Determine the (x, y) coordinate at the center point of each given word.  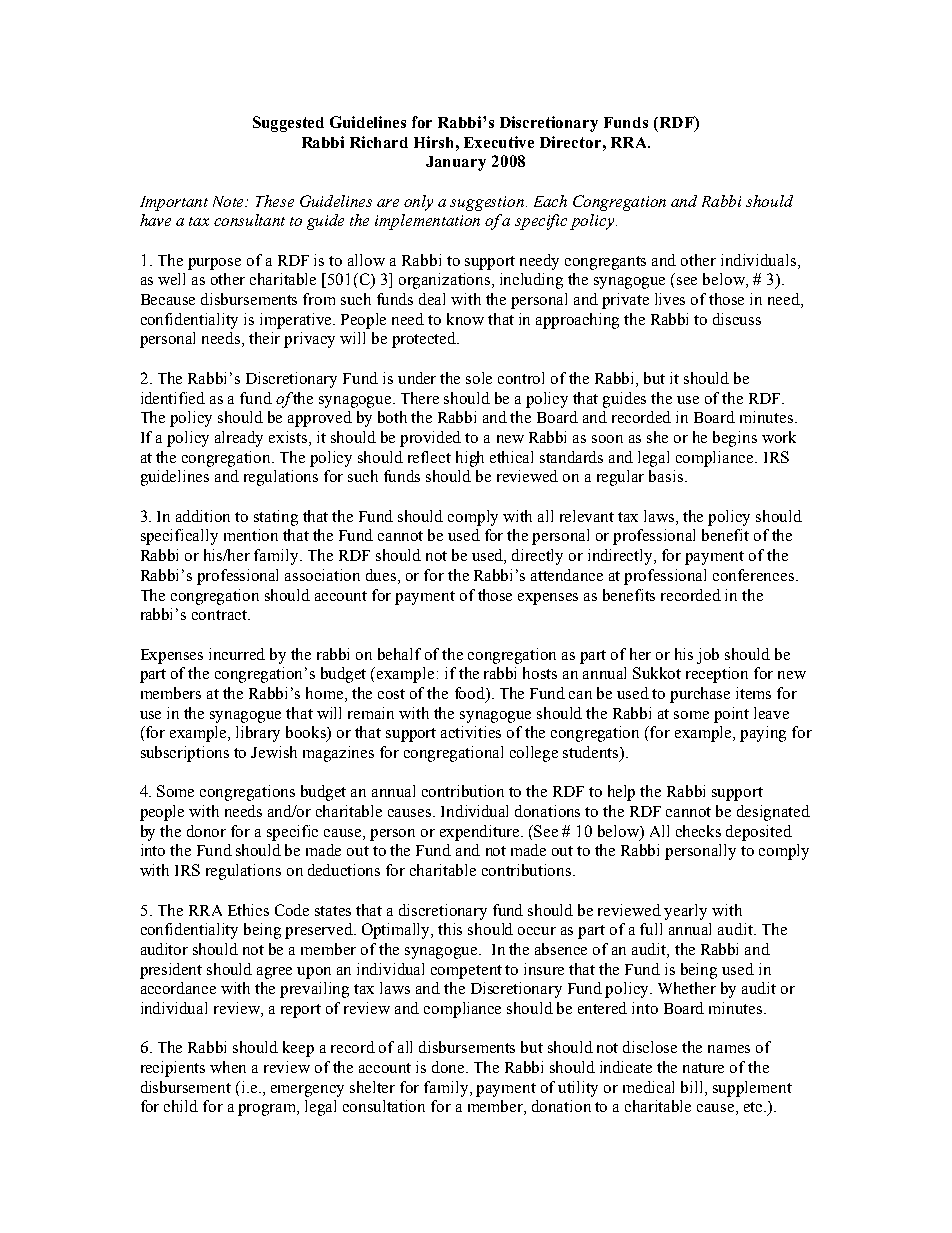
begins (735, 439)
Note (230, 201)
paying (763, 734)
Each (550, 201)
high (470, 459)
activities (471, 732)
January (456, 163)
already (239, 439)
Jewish (274, 752)
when (228, 1067)
